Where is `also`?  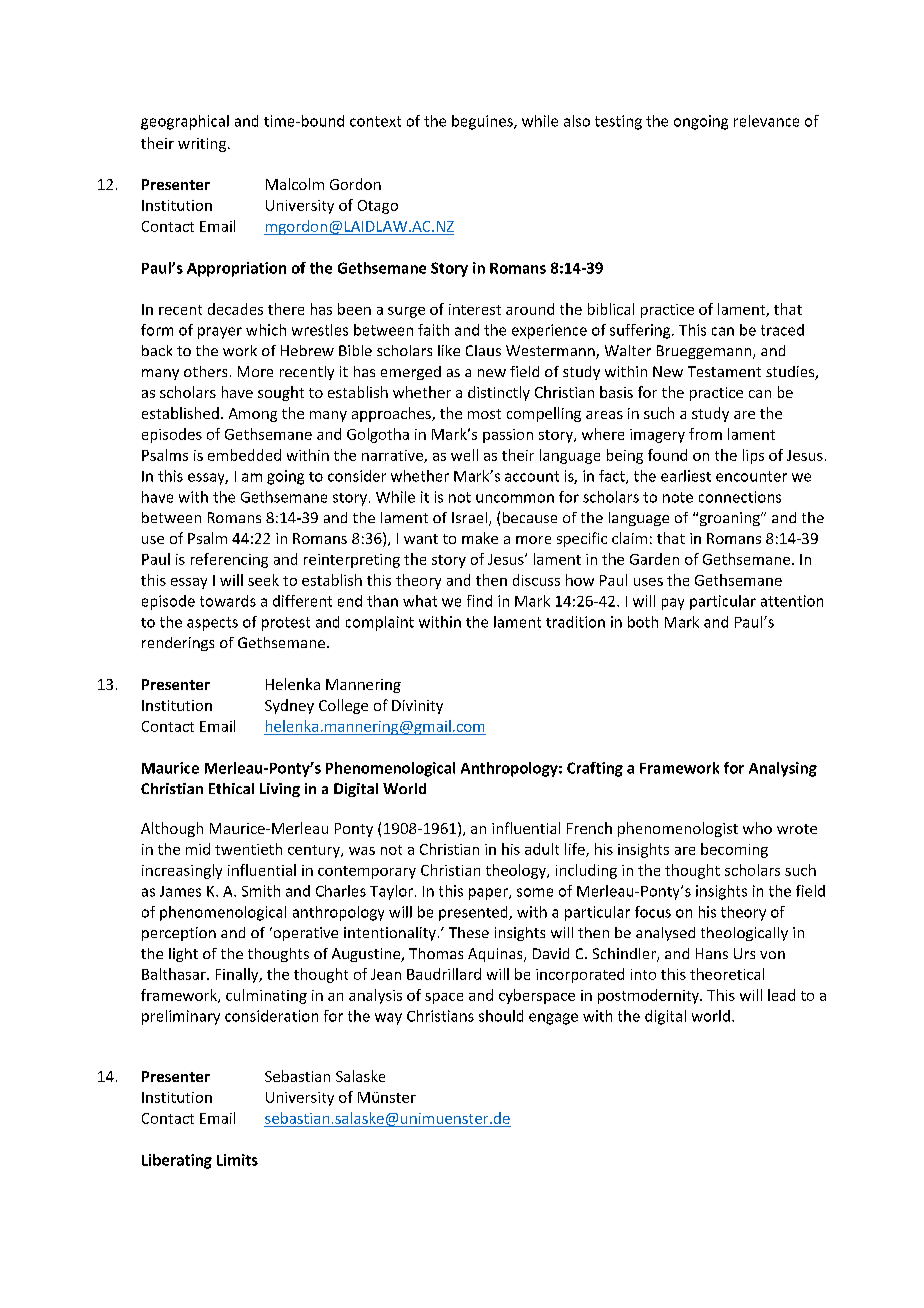
also is located at coordinates (577, 121).
